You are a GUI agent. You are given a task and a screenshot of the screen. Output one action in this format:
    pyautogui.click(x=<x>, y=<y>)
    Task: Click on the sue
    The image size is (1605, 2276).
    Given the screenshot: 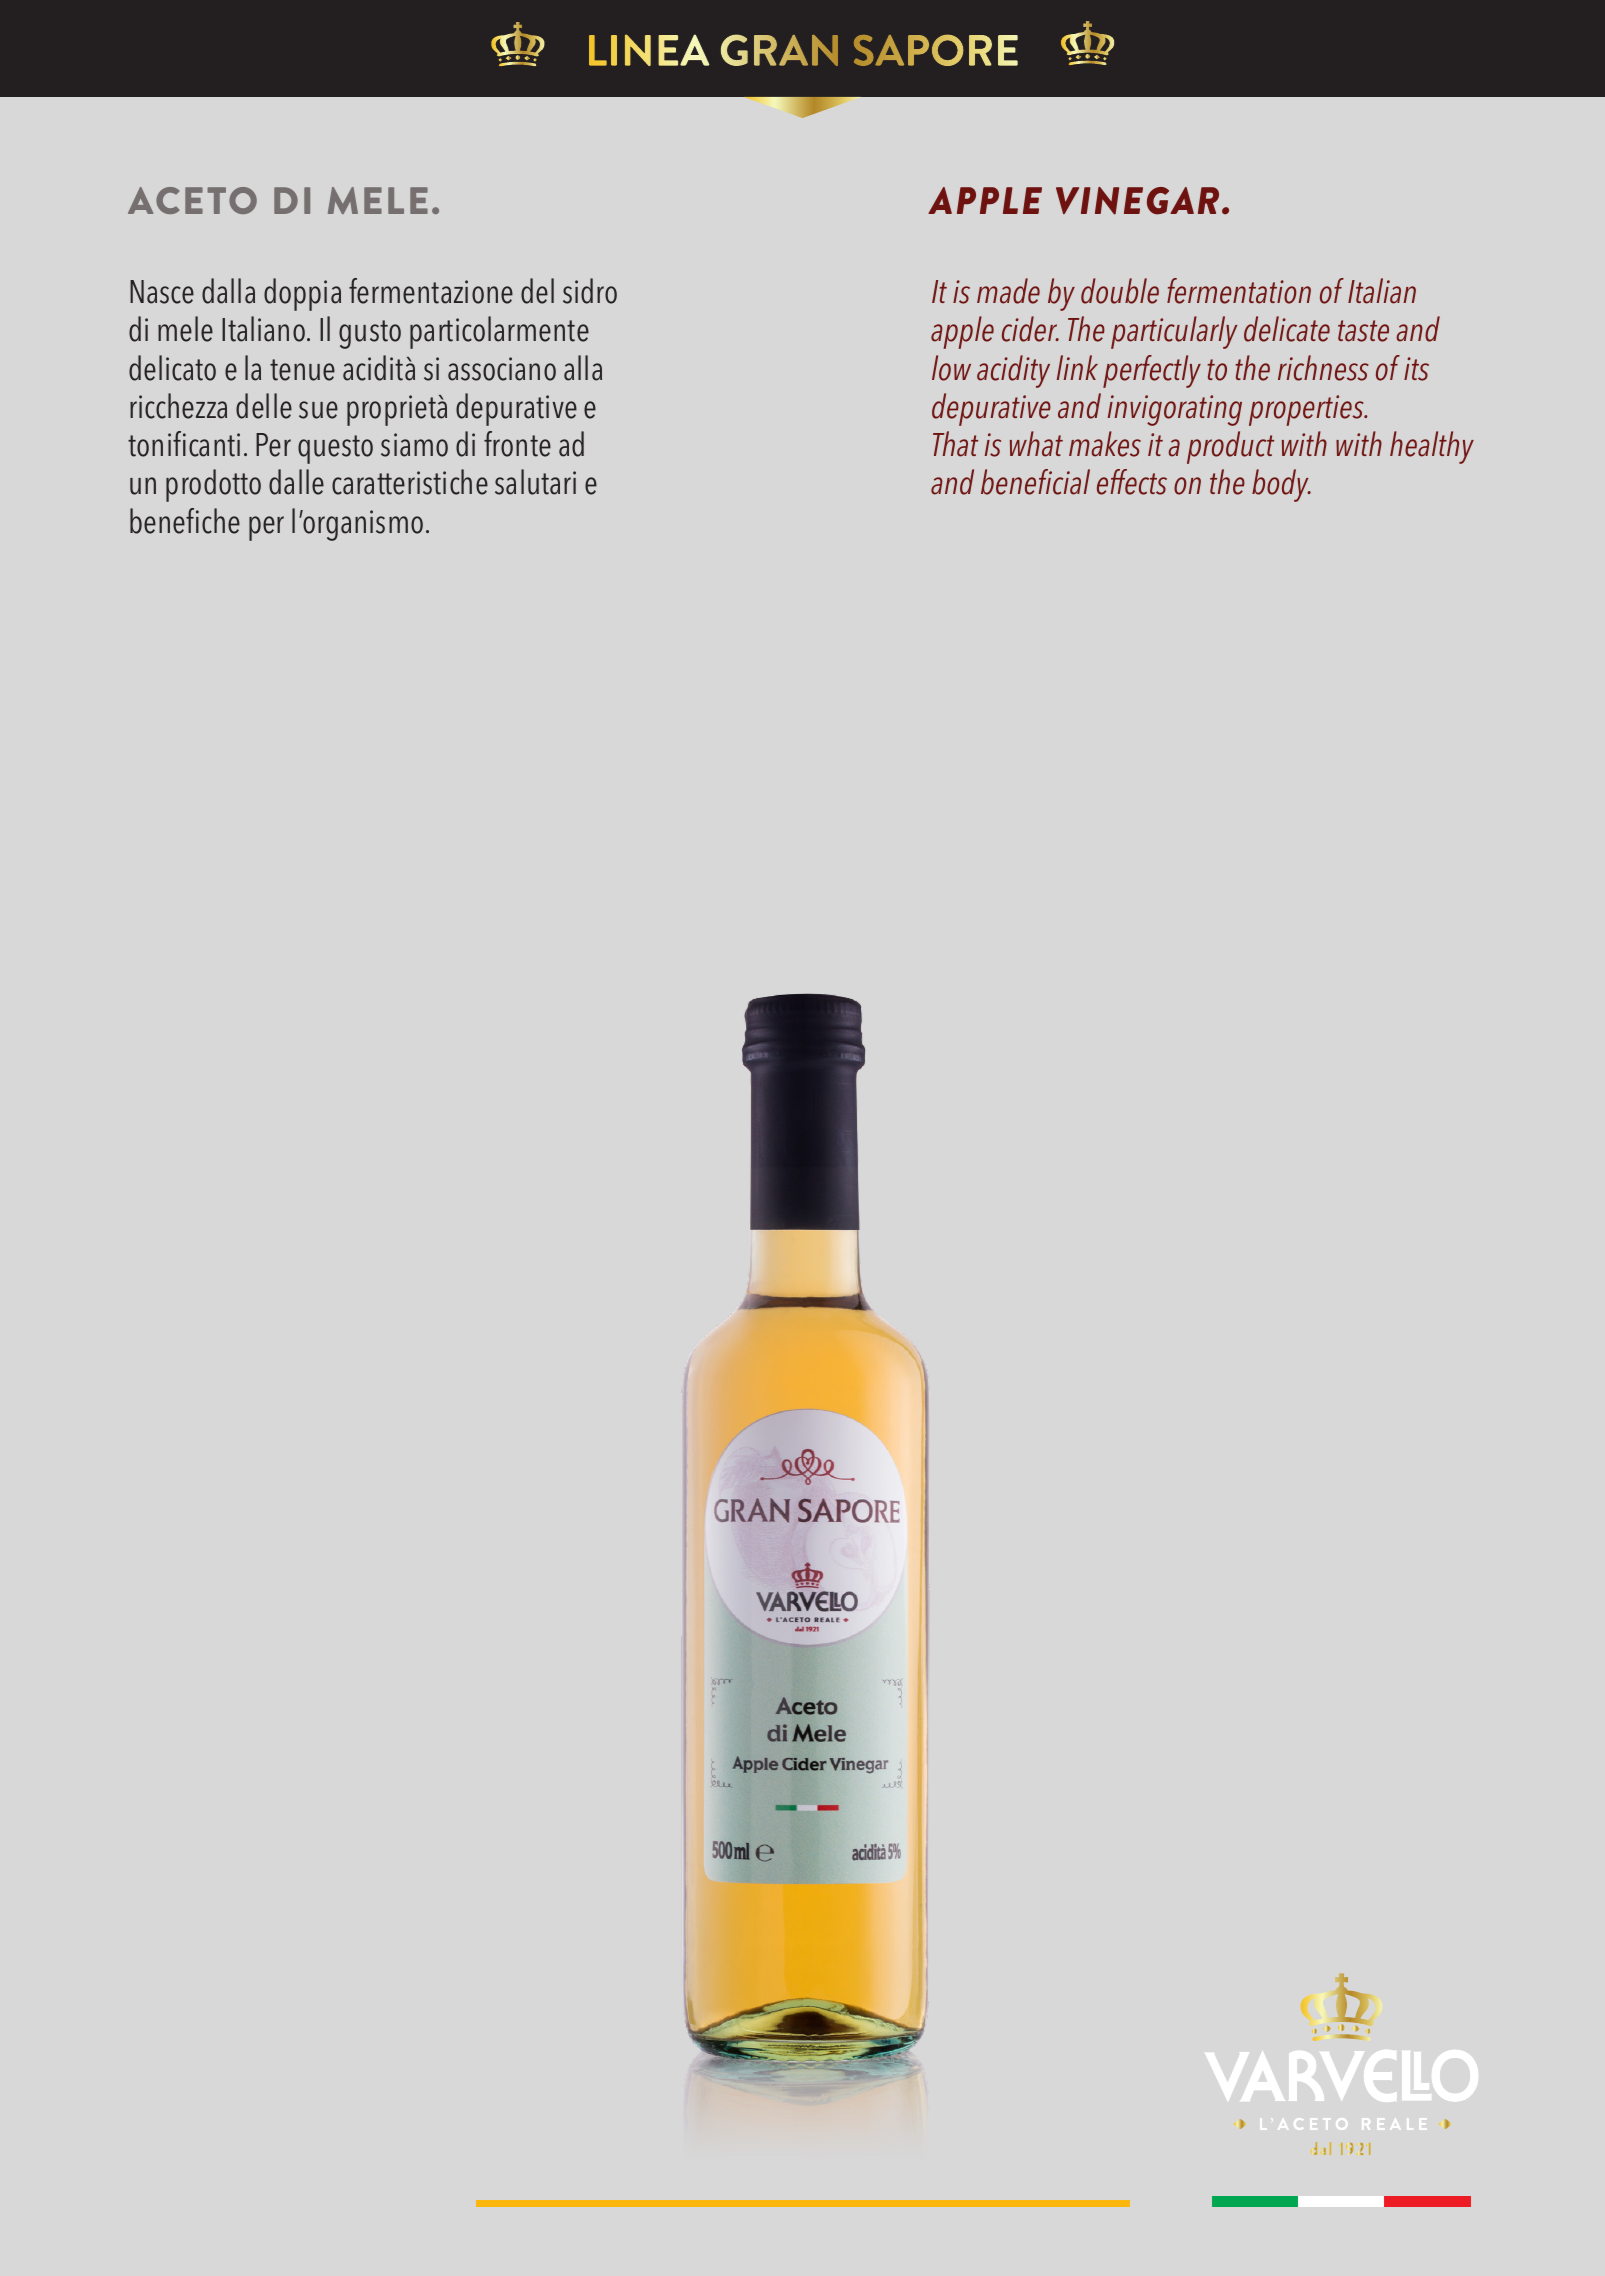 What is the action you would take?
    pyautogui.click(x=318, y=410)
